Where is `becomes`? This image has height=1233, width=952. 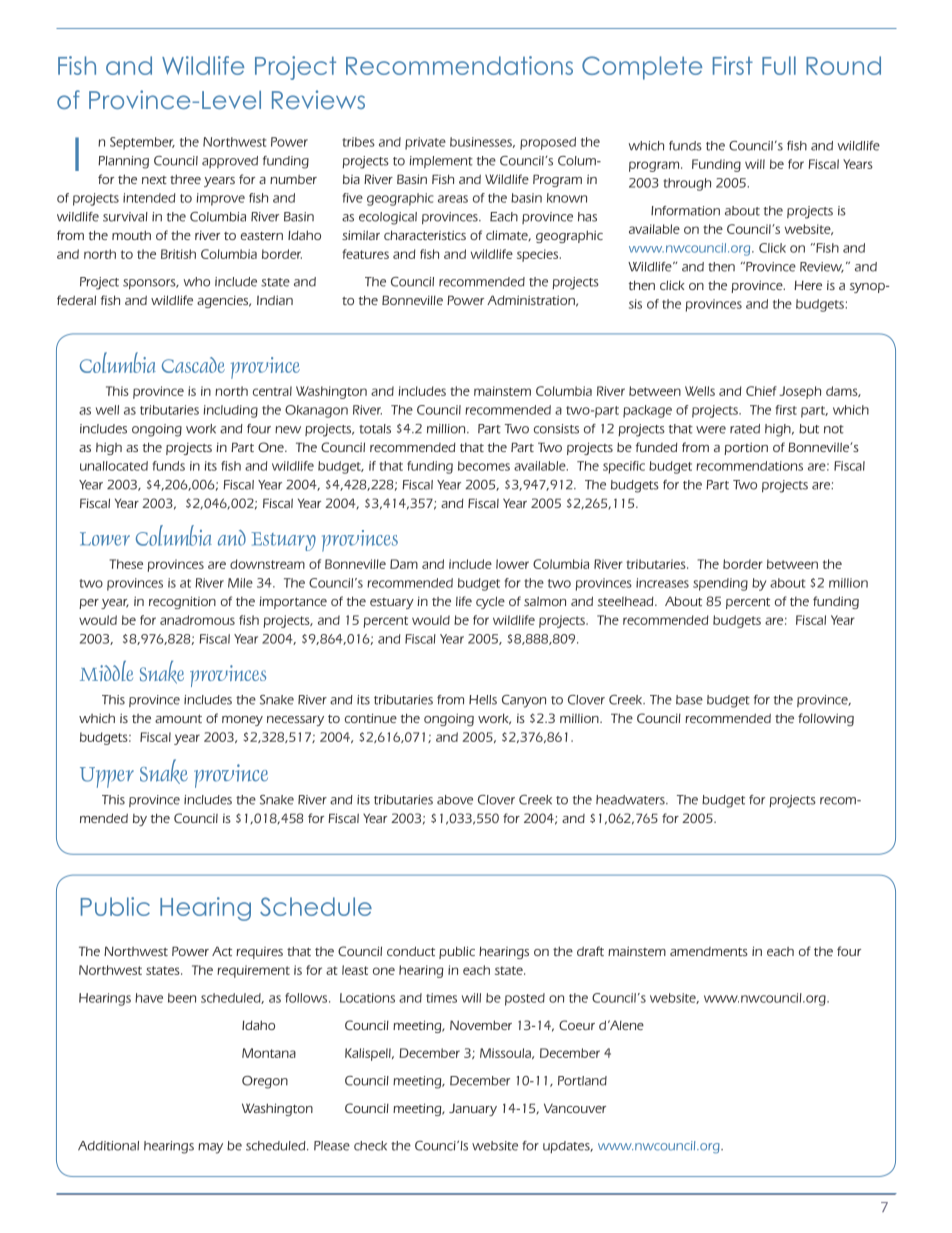 becomes is located at coordinates (484, 466).
